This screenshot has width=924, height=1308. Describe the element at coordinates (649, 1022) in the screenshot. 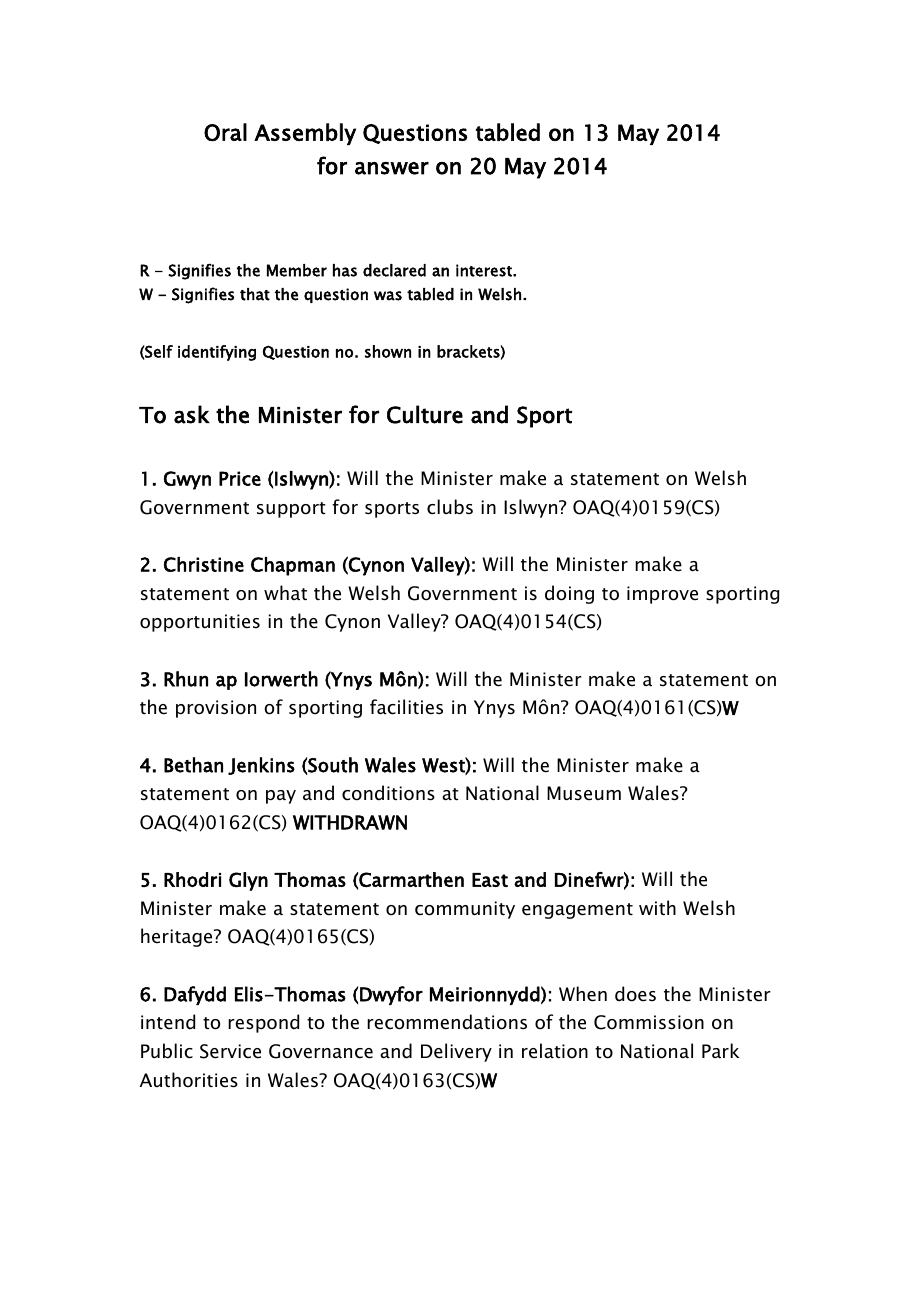

I see `Commission` at that location.
